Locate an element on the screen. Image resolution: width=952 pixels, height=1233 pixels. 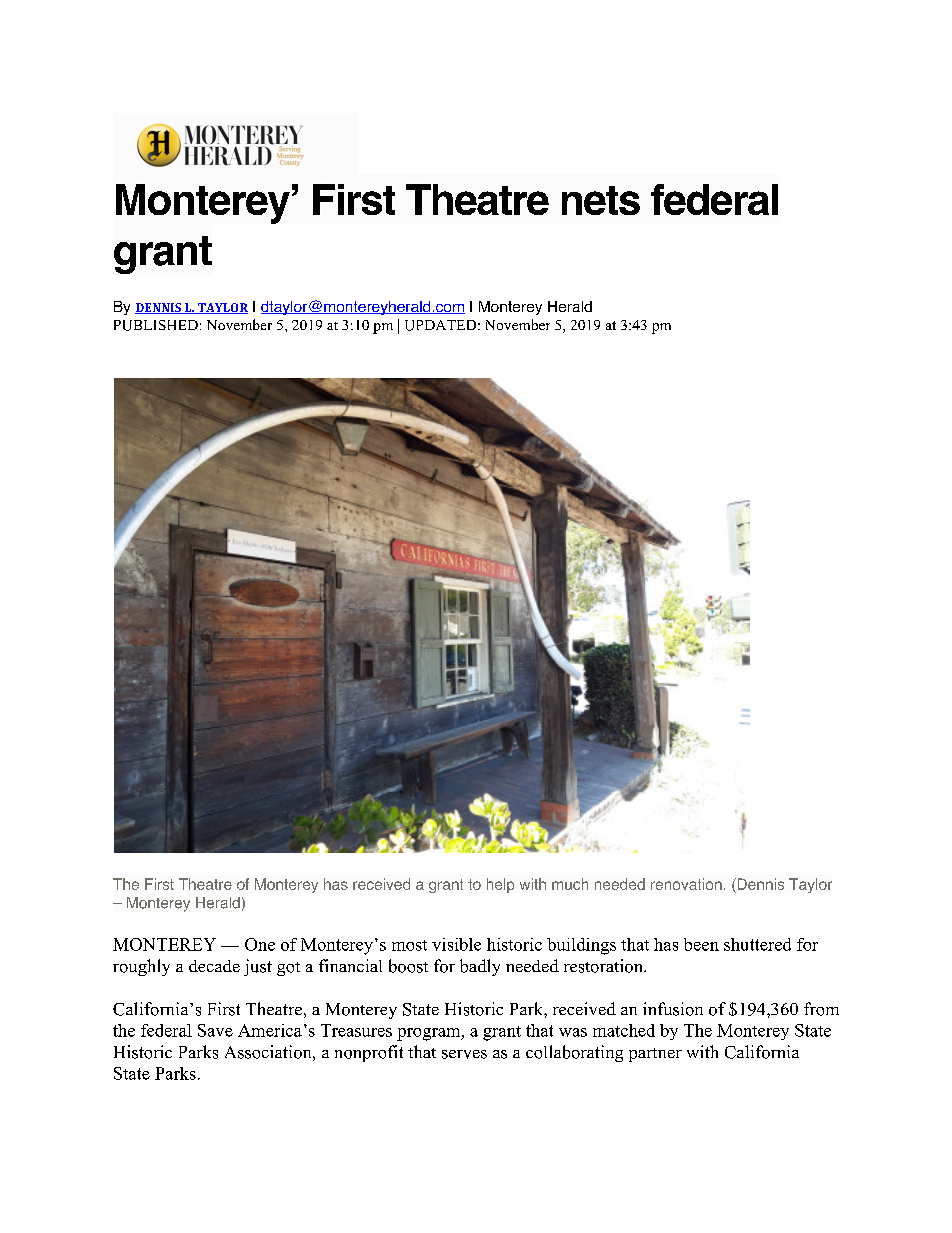
renovation is located at coordinates (686, 884).
